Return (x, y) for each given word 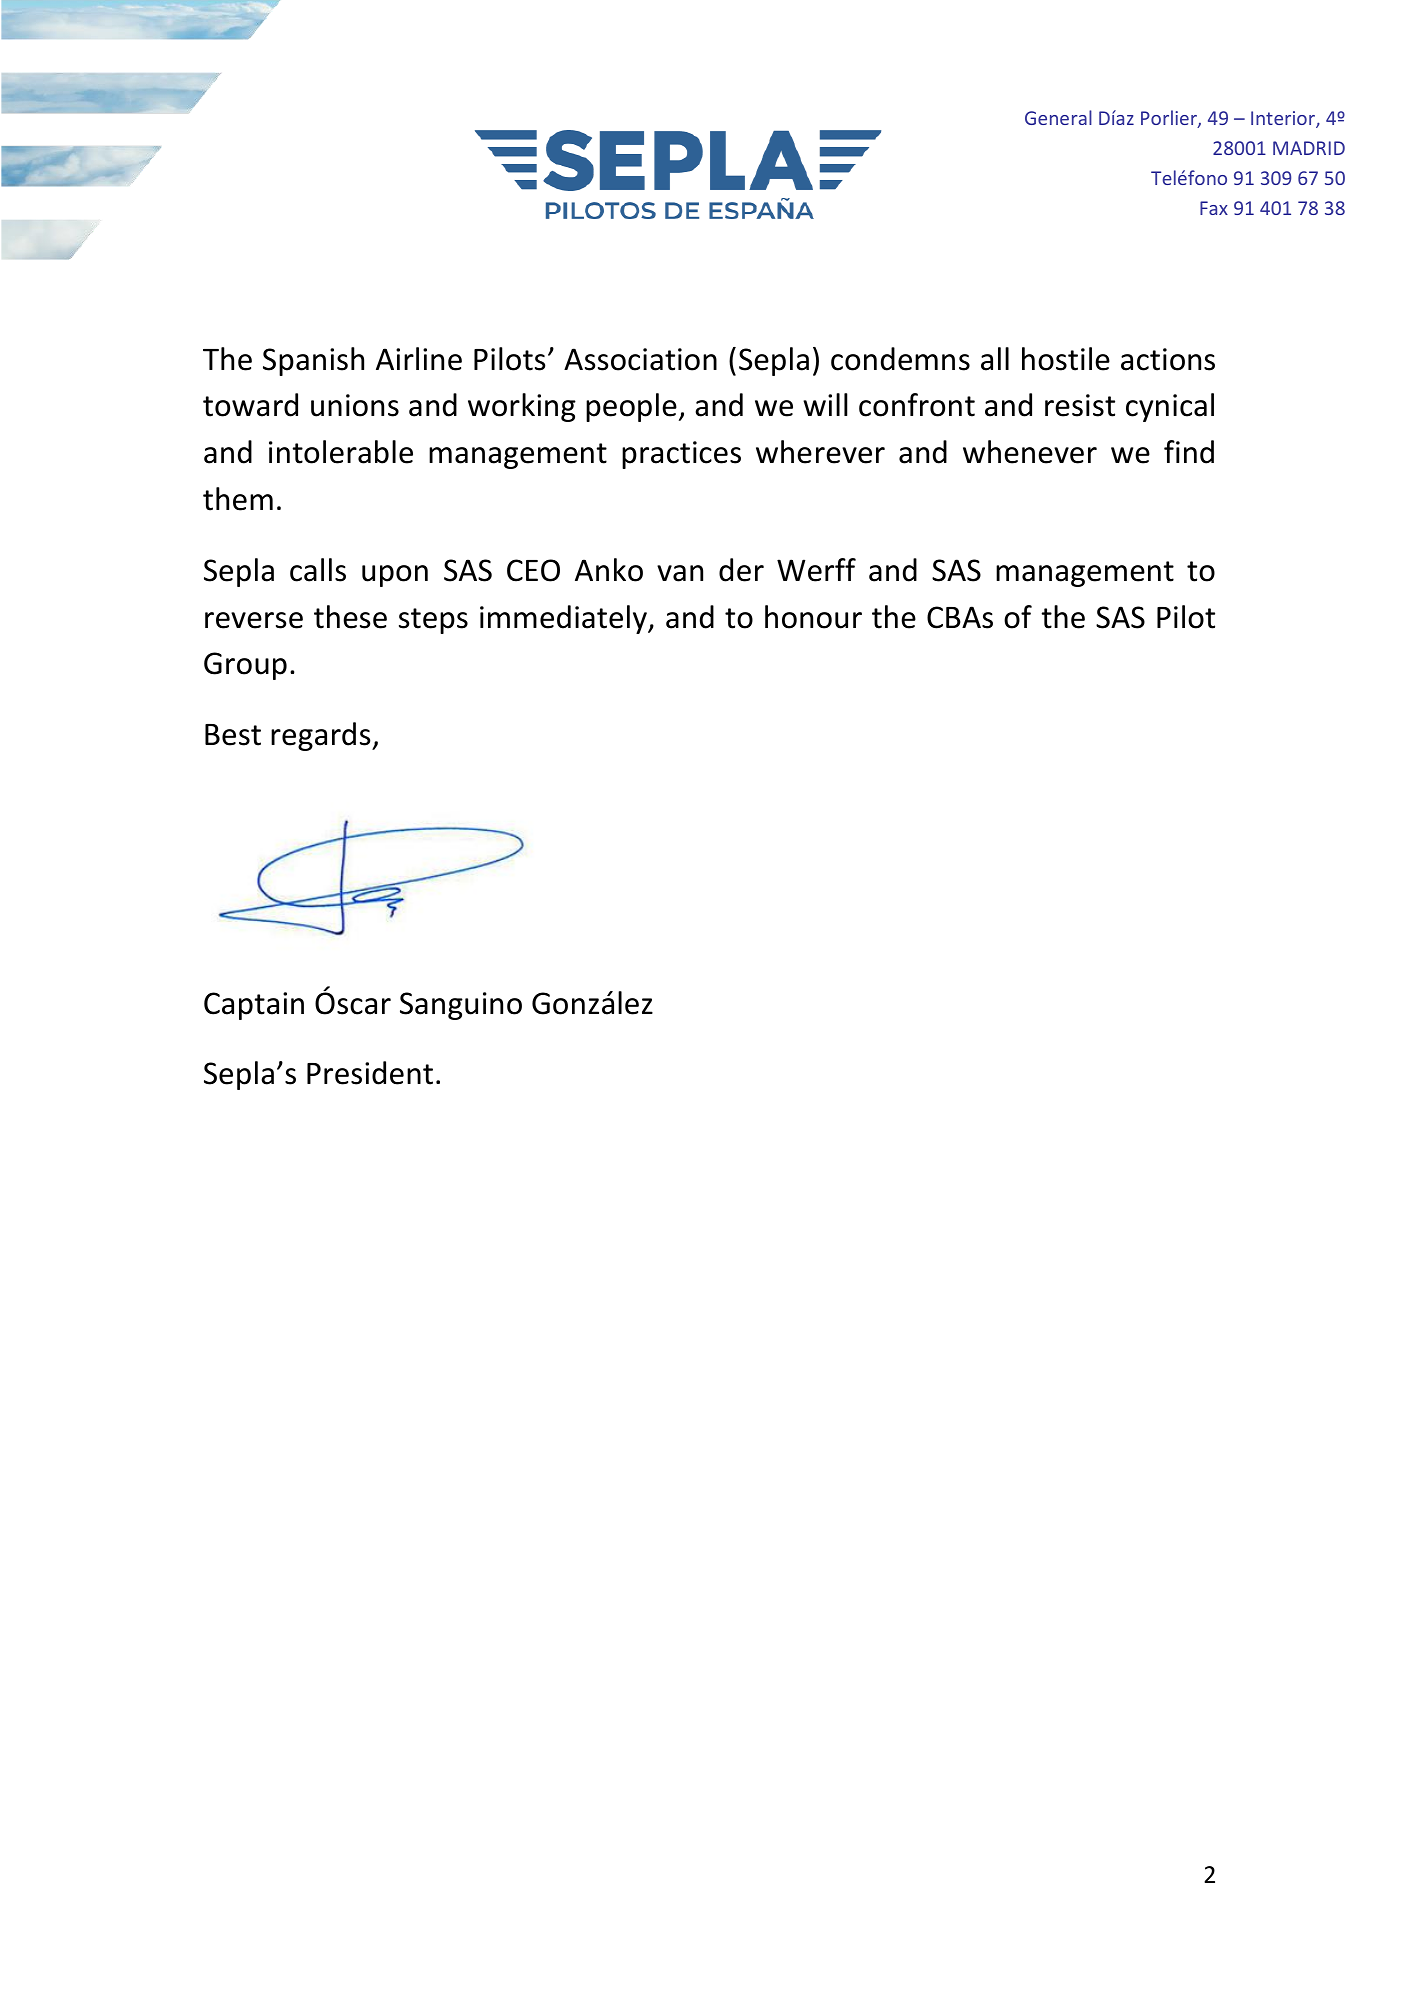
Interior (1284, 119)
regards (322, 736)
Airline (419, 359)
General (1058, 117)
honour (813, 617)
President (370, 1073)
